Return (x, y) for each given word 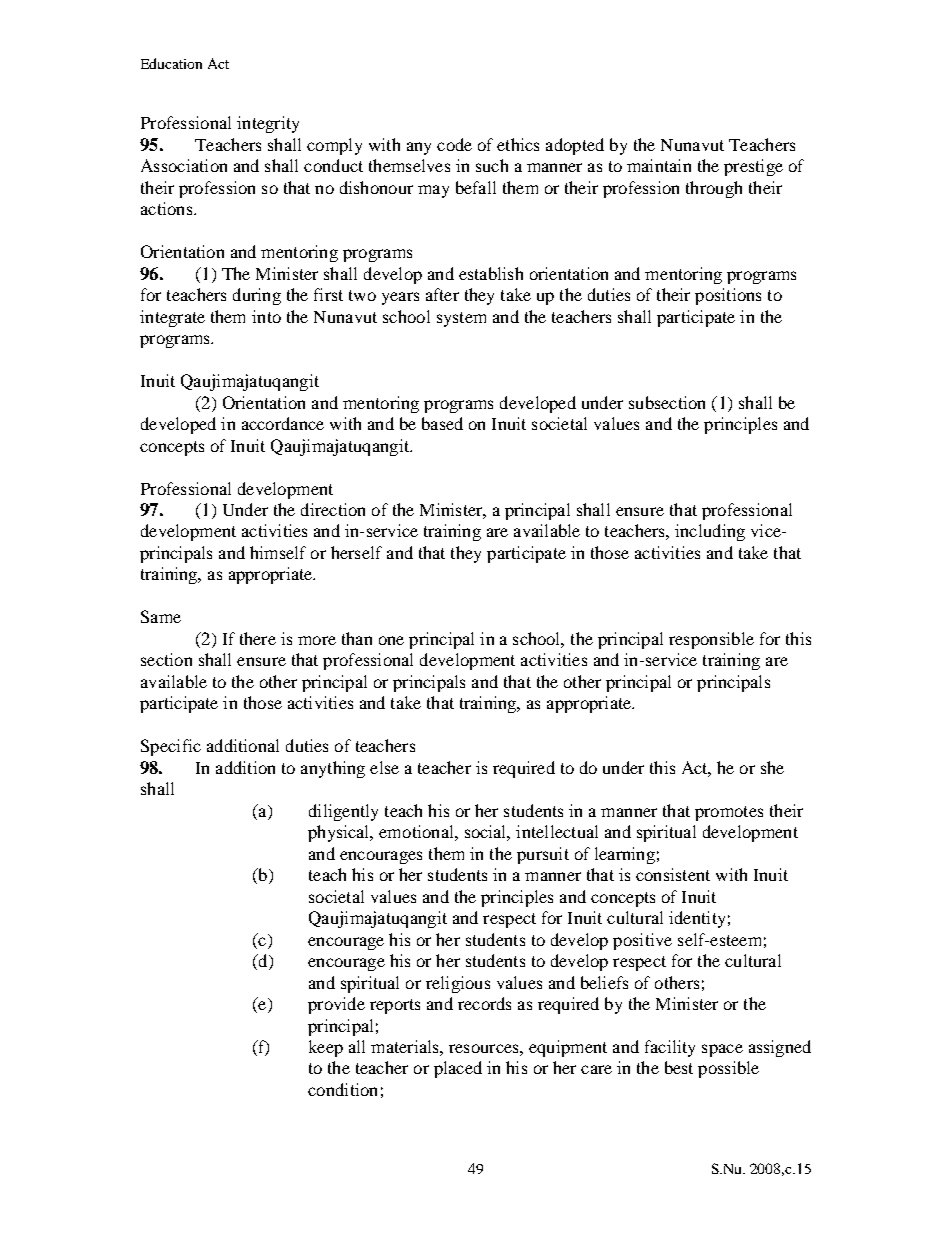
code (454, 144)
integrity (268, 124)
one (391, 640)
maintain (659, 165)
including (710, 532)
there (258, 638)
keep (326, 1048)
